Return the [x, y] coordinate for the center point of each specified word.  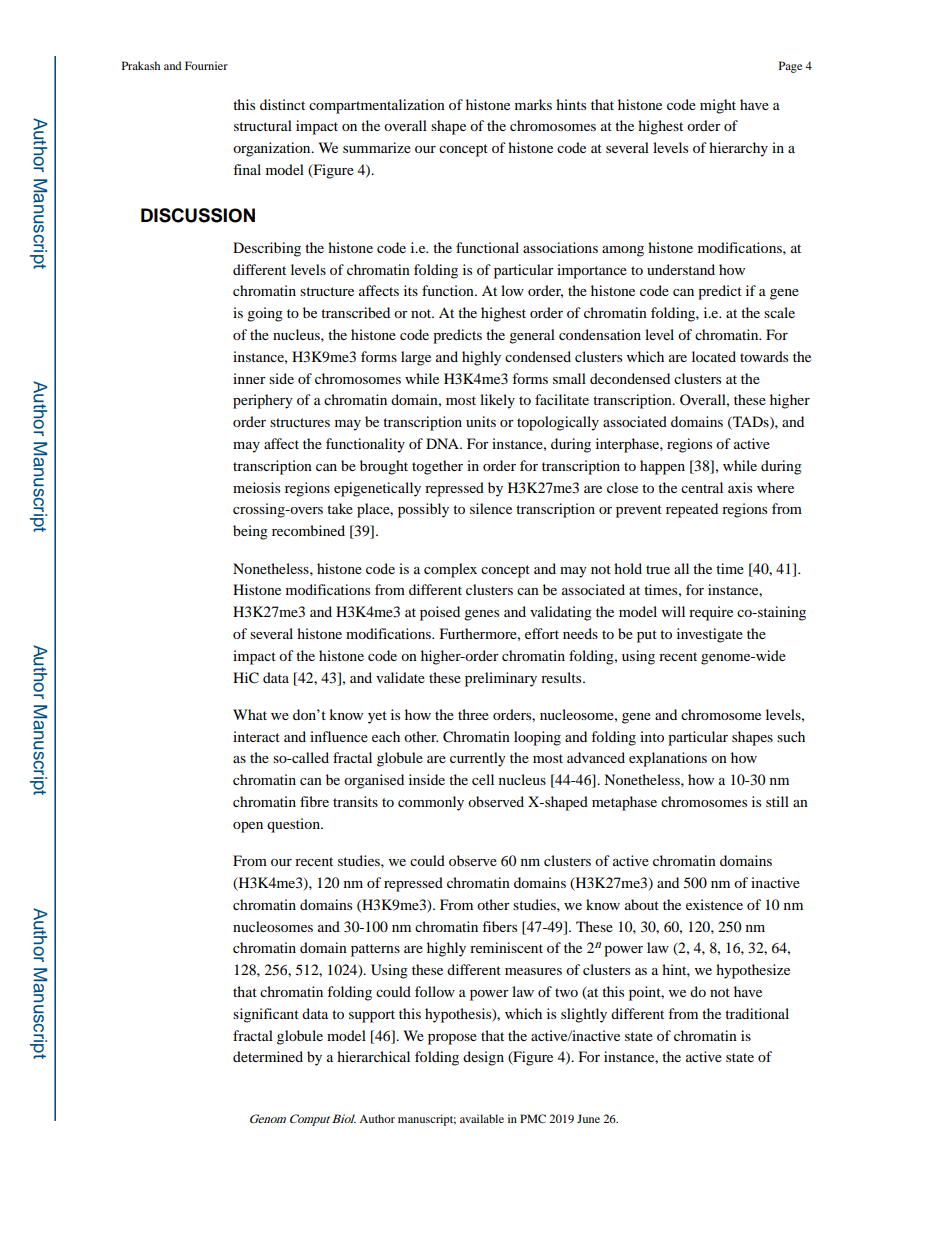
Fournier [206, 65]
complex [450, 570]
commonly [431, 803]
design [483, 1058]
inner [249, 378]
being [250, 532]
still [777, 801]
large [416, 358]
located [714, 356]
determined [268, 1056]
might [718, 106]
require [711, 613]
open [248, 827]
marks [533, 104]
